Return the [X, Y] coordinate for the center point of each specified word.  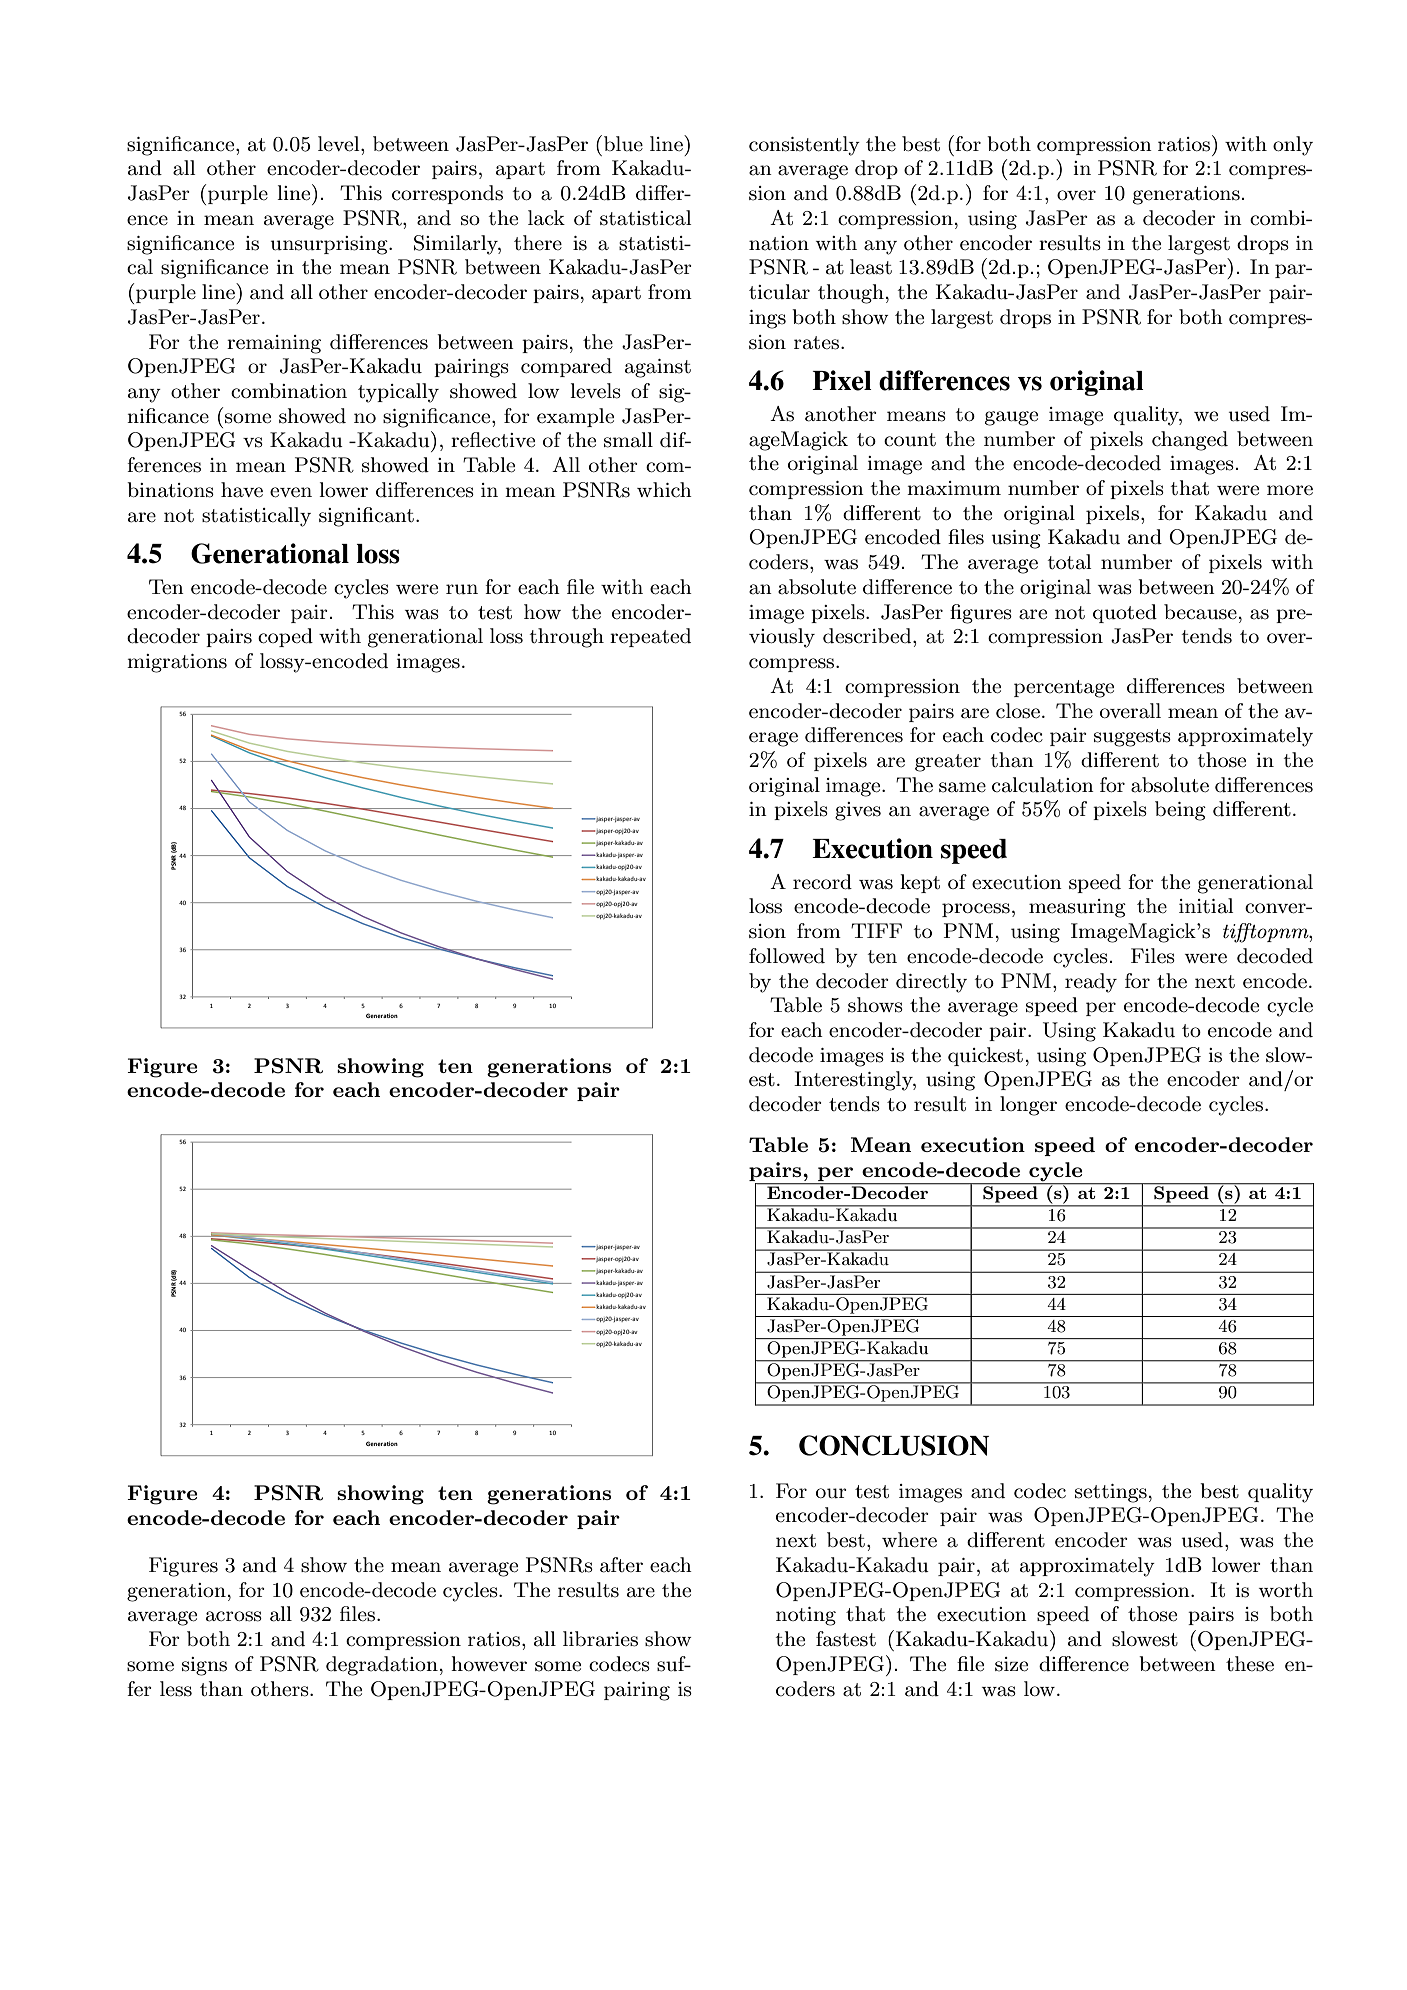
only [1293, 146]
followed [787, 956]
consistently [804, 146]
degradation [382, 1666]
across [234, 1616]
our [831, 1493]
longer [1028, 1106]
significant [366, 517]
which [664, 490]
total [1069, 562]
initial [1206, 906]
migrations [177, 663]
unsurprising [330, 245]
